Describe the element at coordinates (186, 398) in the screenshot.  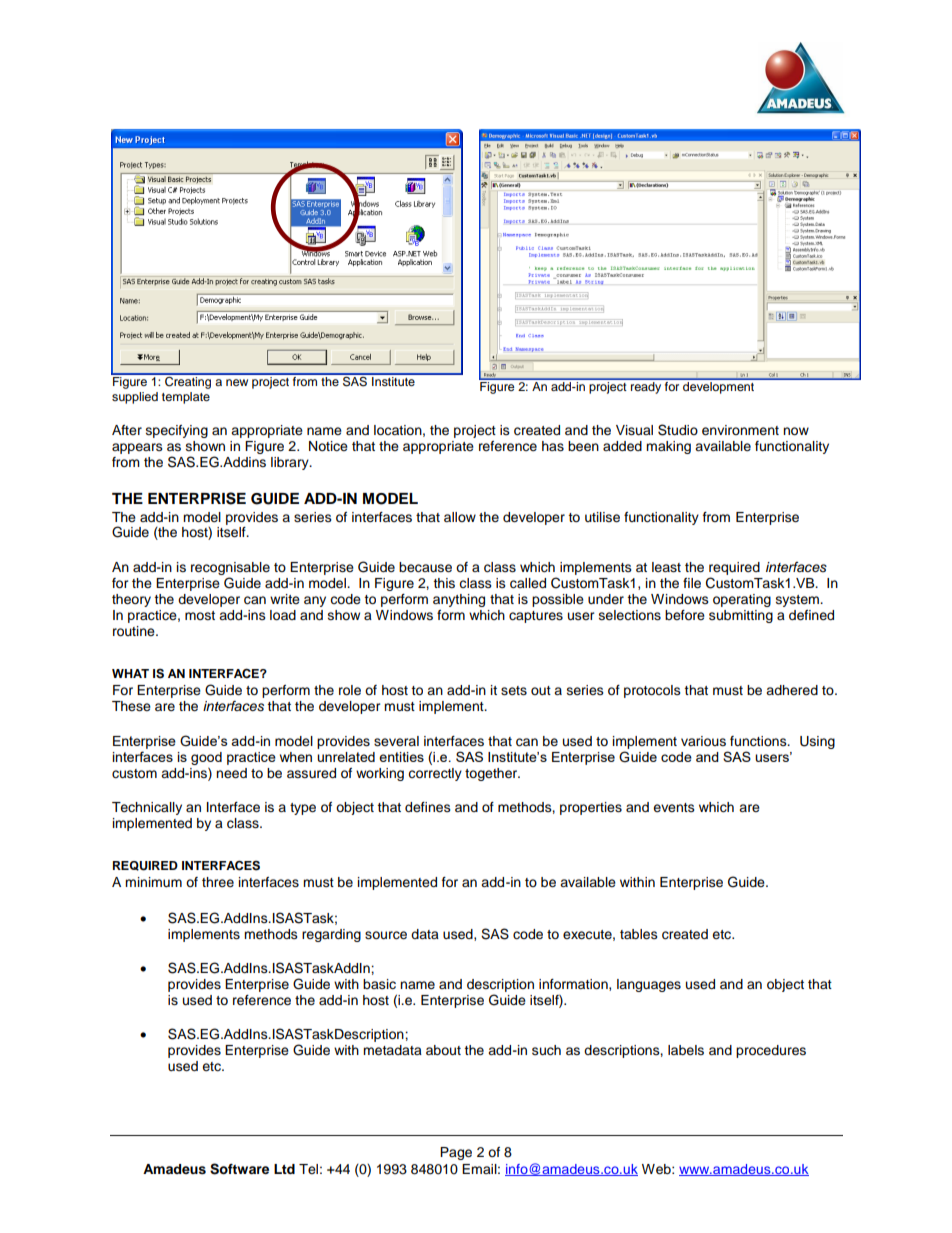
I see `template` at that location.
